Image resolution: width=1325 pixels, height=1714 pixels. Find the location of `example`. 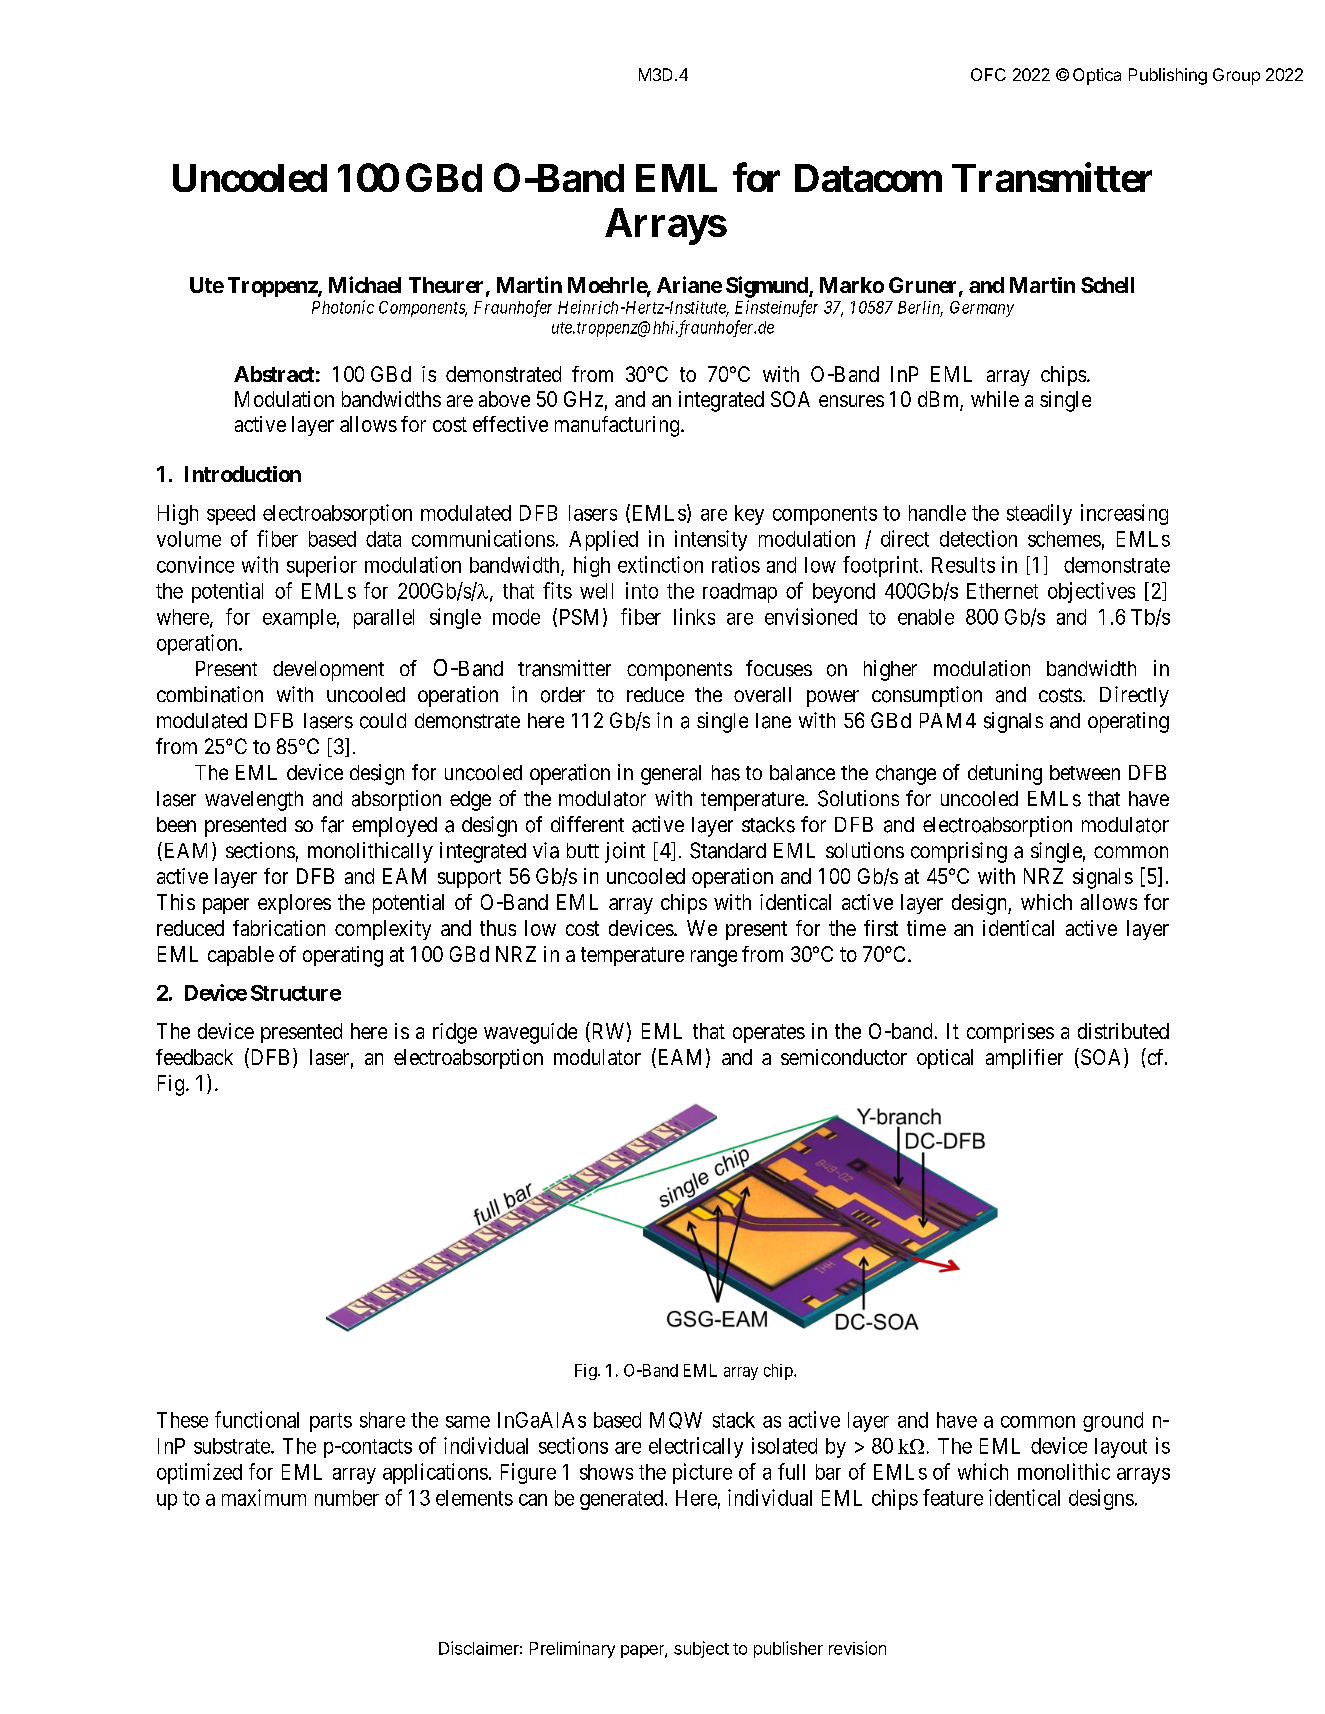

example is located at coordinates (299, 619).
